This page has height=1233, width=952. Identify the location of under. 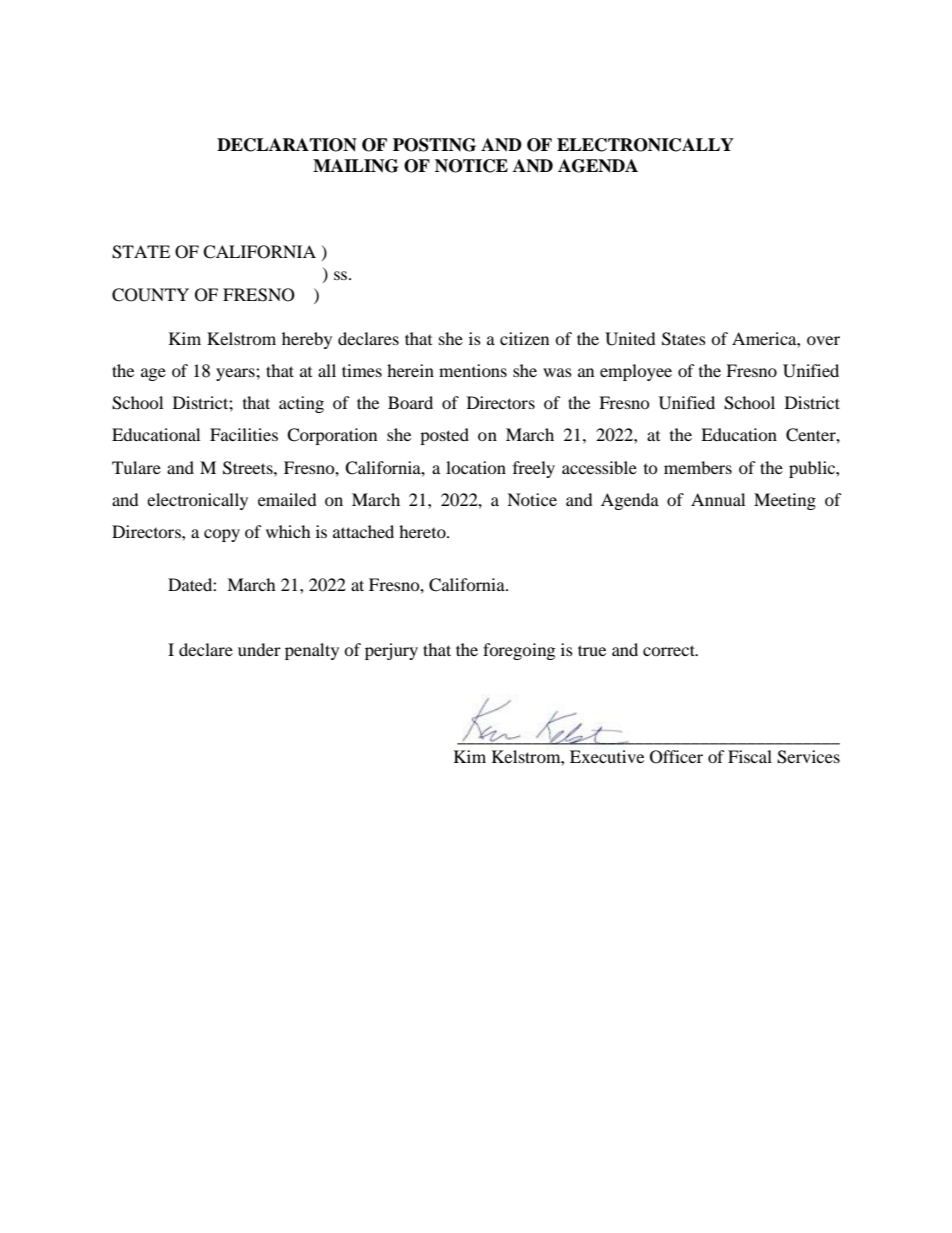
(259, 649).
